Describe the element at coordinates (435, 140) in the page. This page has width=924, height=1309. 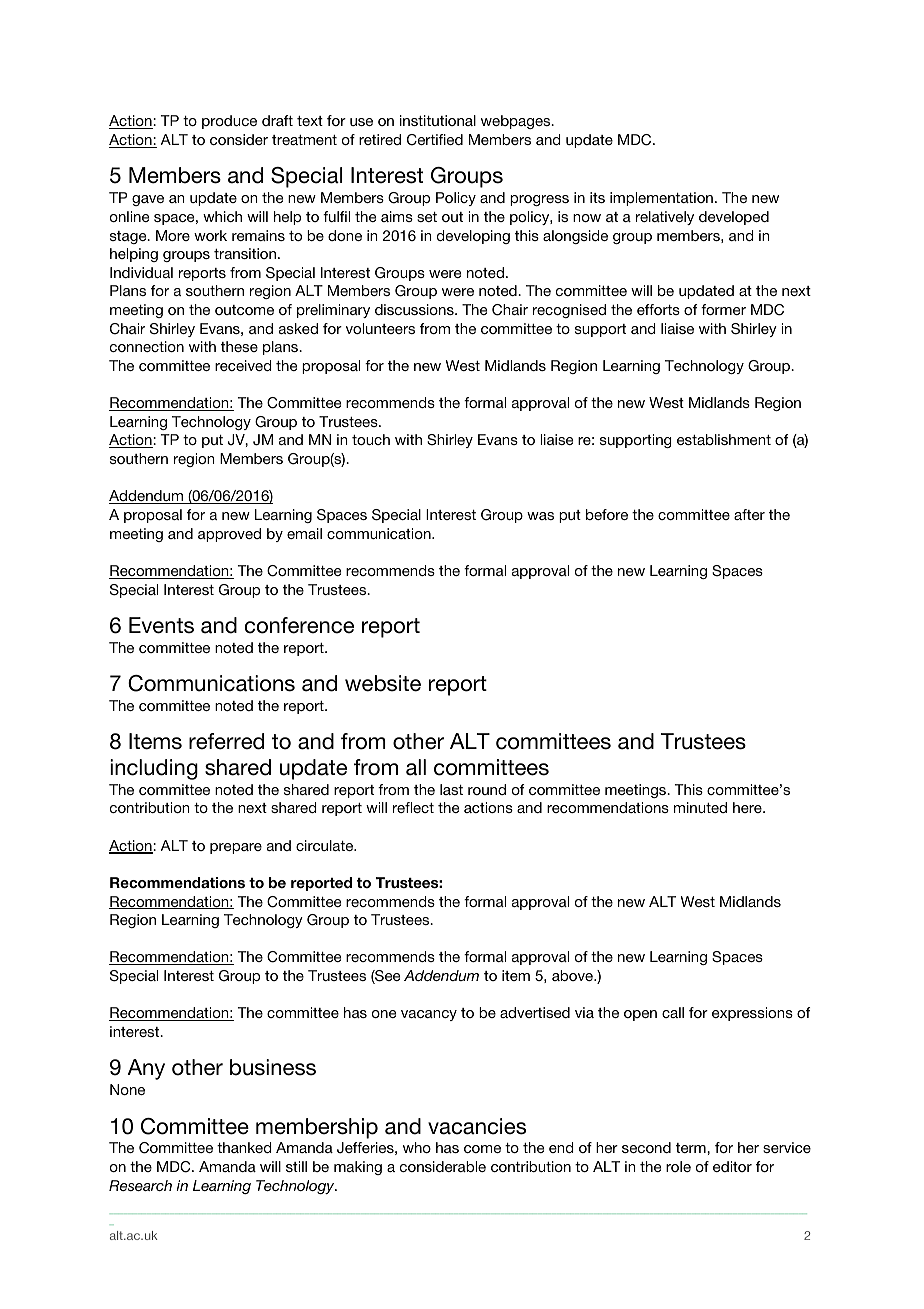
I see `Certified` at that location.
